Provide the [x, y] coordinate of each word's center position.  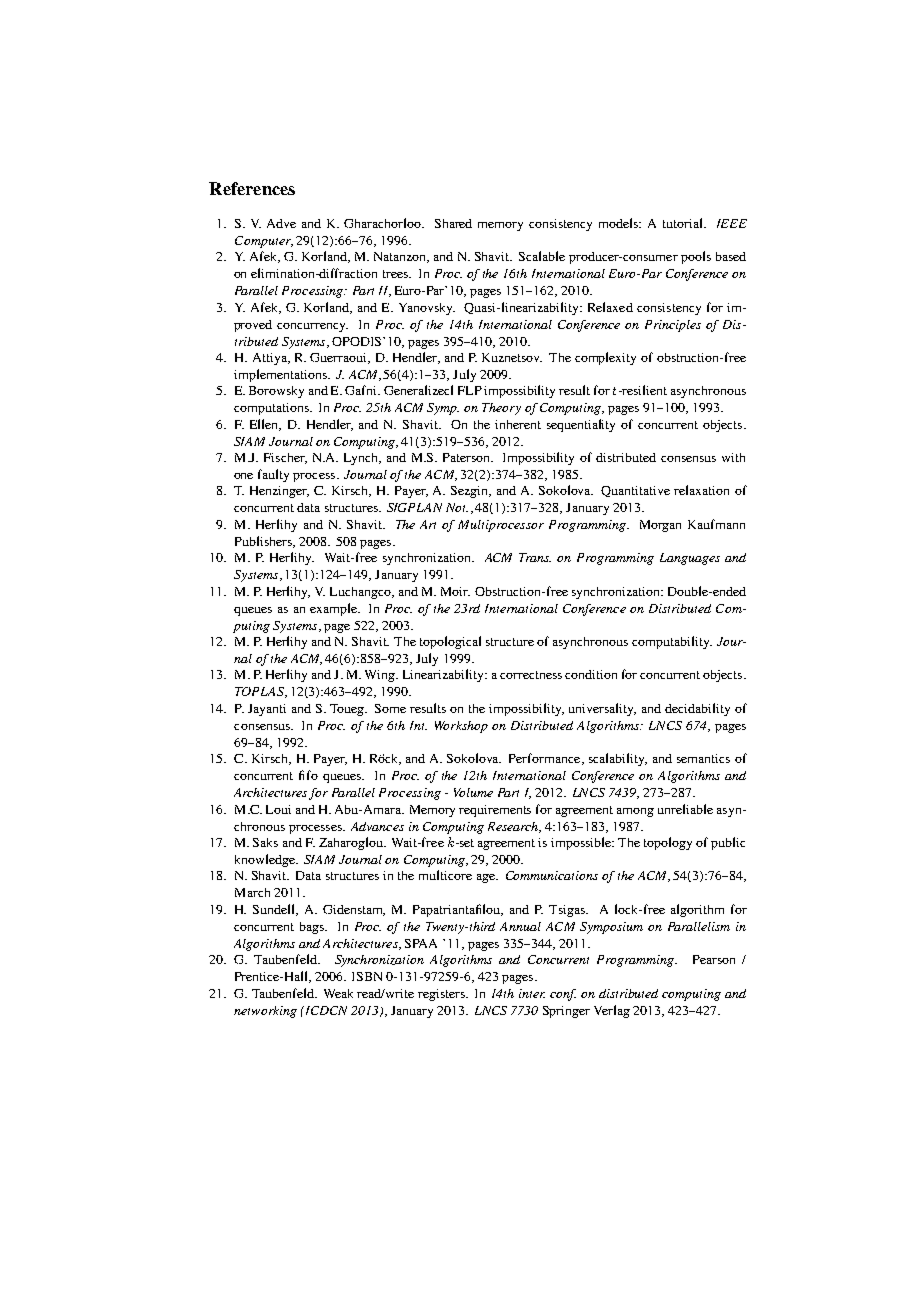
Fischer [285, 458]
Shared [453, 223]
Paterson [468, 457]
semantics [703, 758]
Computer [264, 242]
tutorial [684, 223]
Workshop [461, 727]
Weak [338, 993]
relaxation [701, 490]
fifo [308, 775]
